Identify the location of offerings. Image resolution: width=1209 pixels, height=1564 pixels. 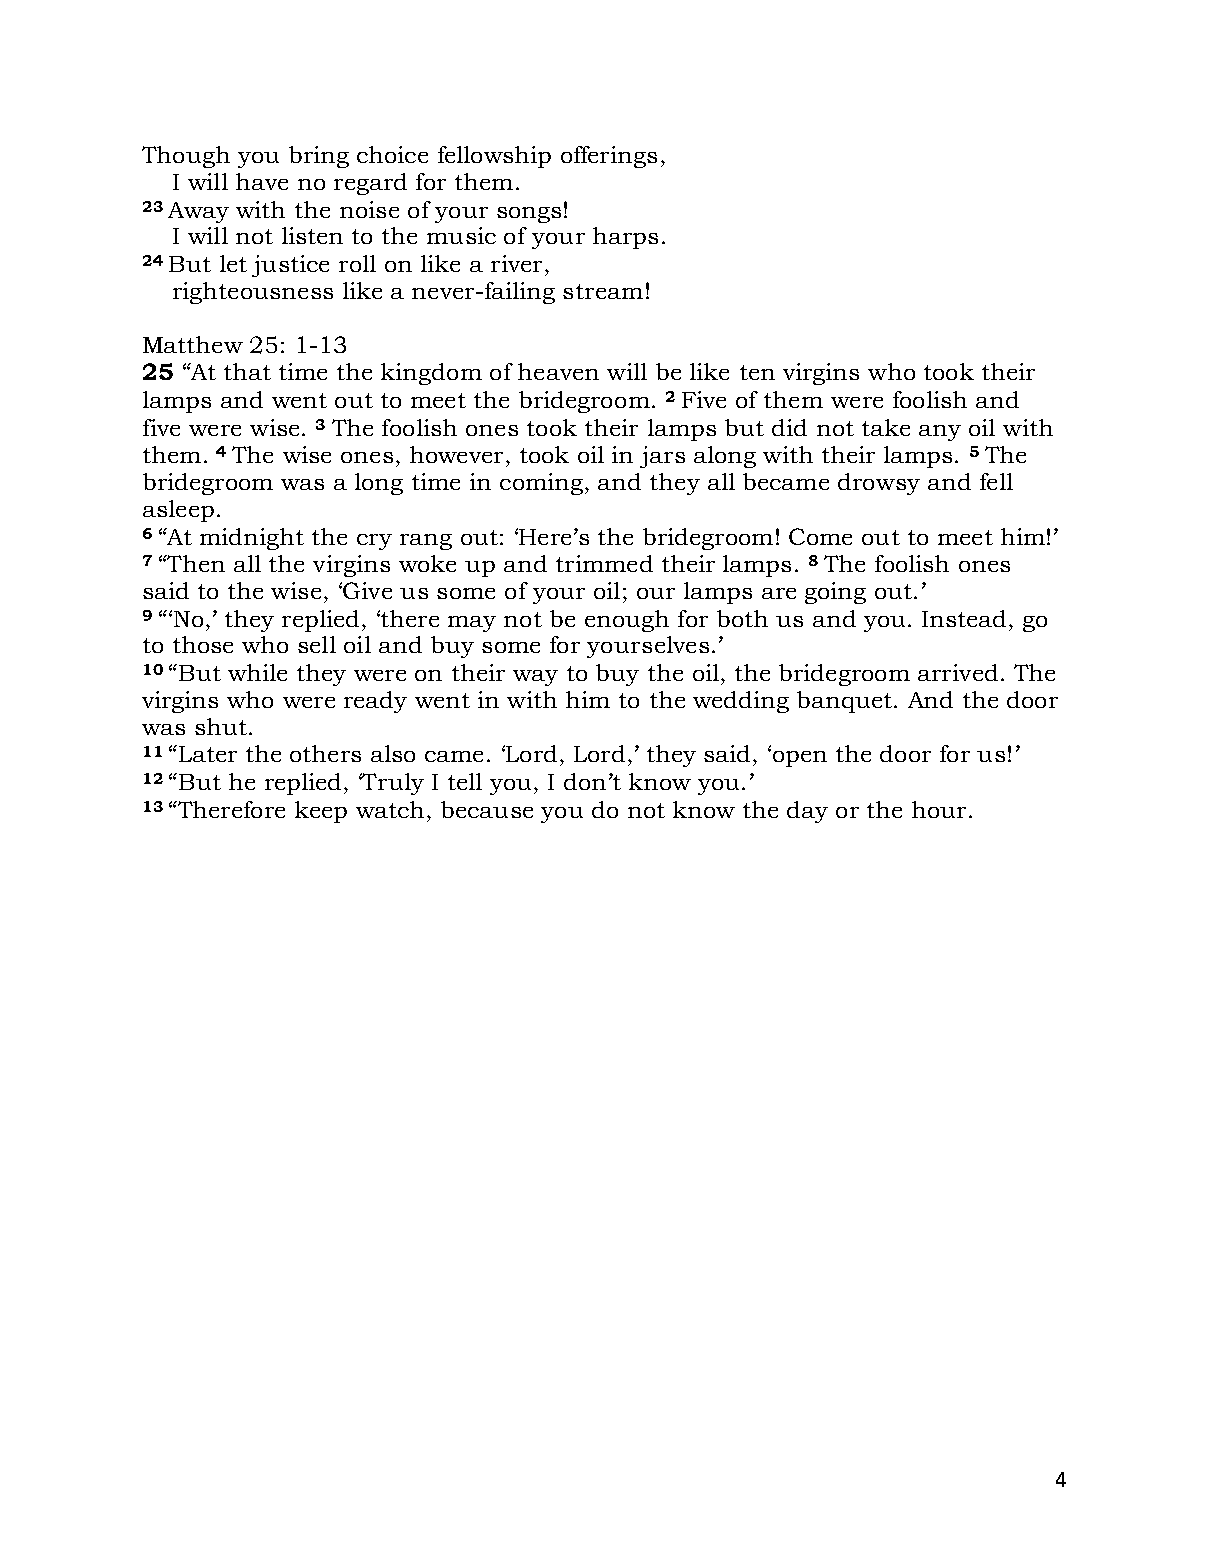
(609, 157).
